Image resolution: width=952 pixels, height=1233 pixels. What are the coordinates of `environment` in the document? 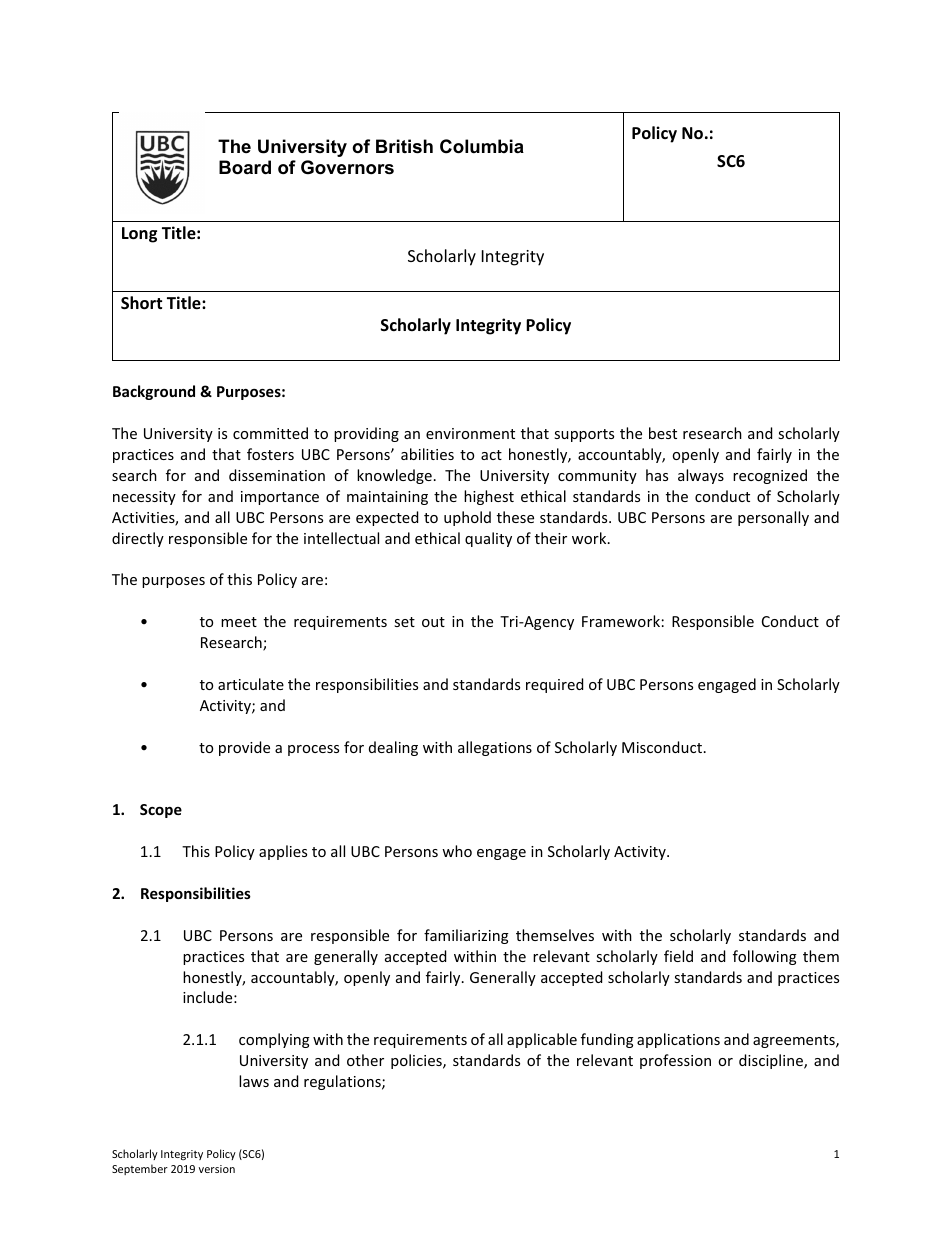 It's located at (470, 433).
